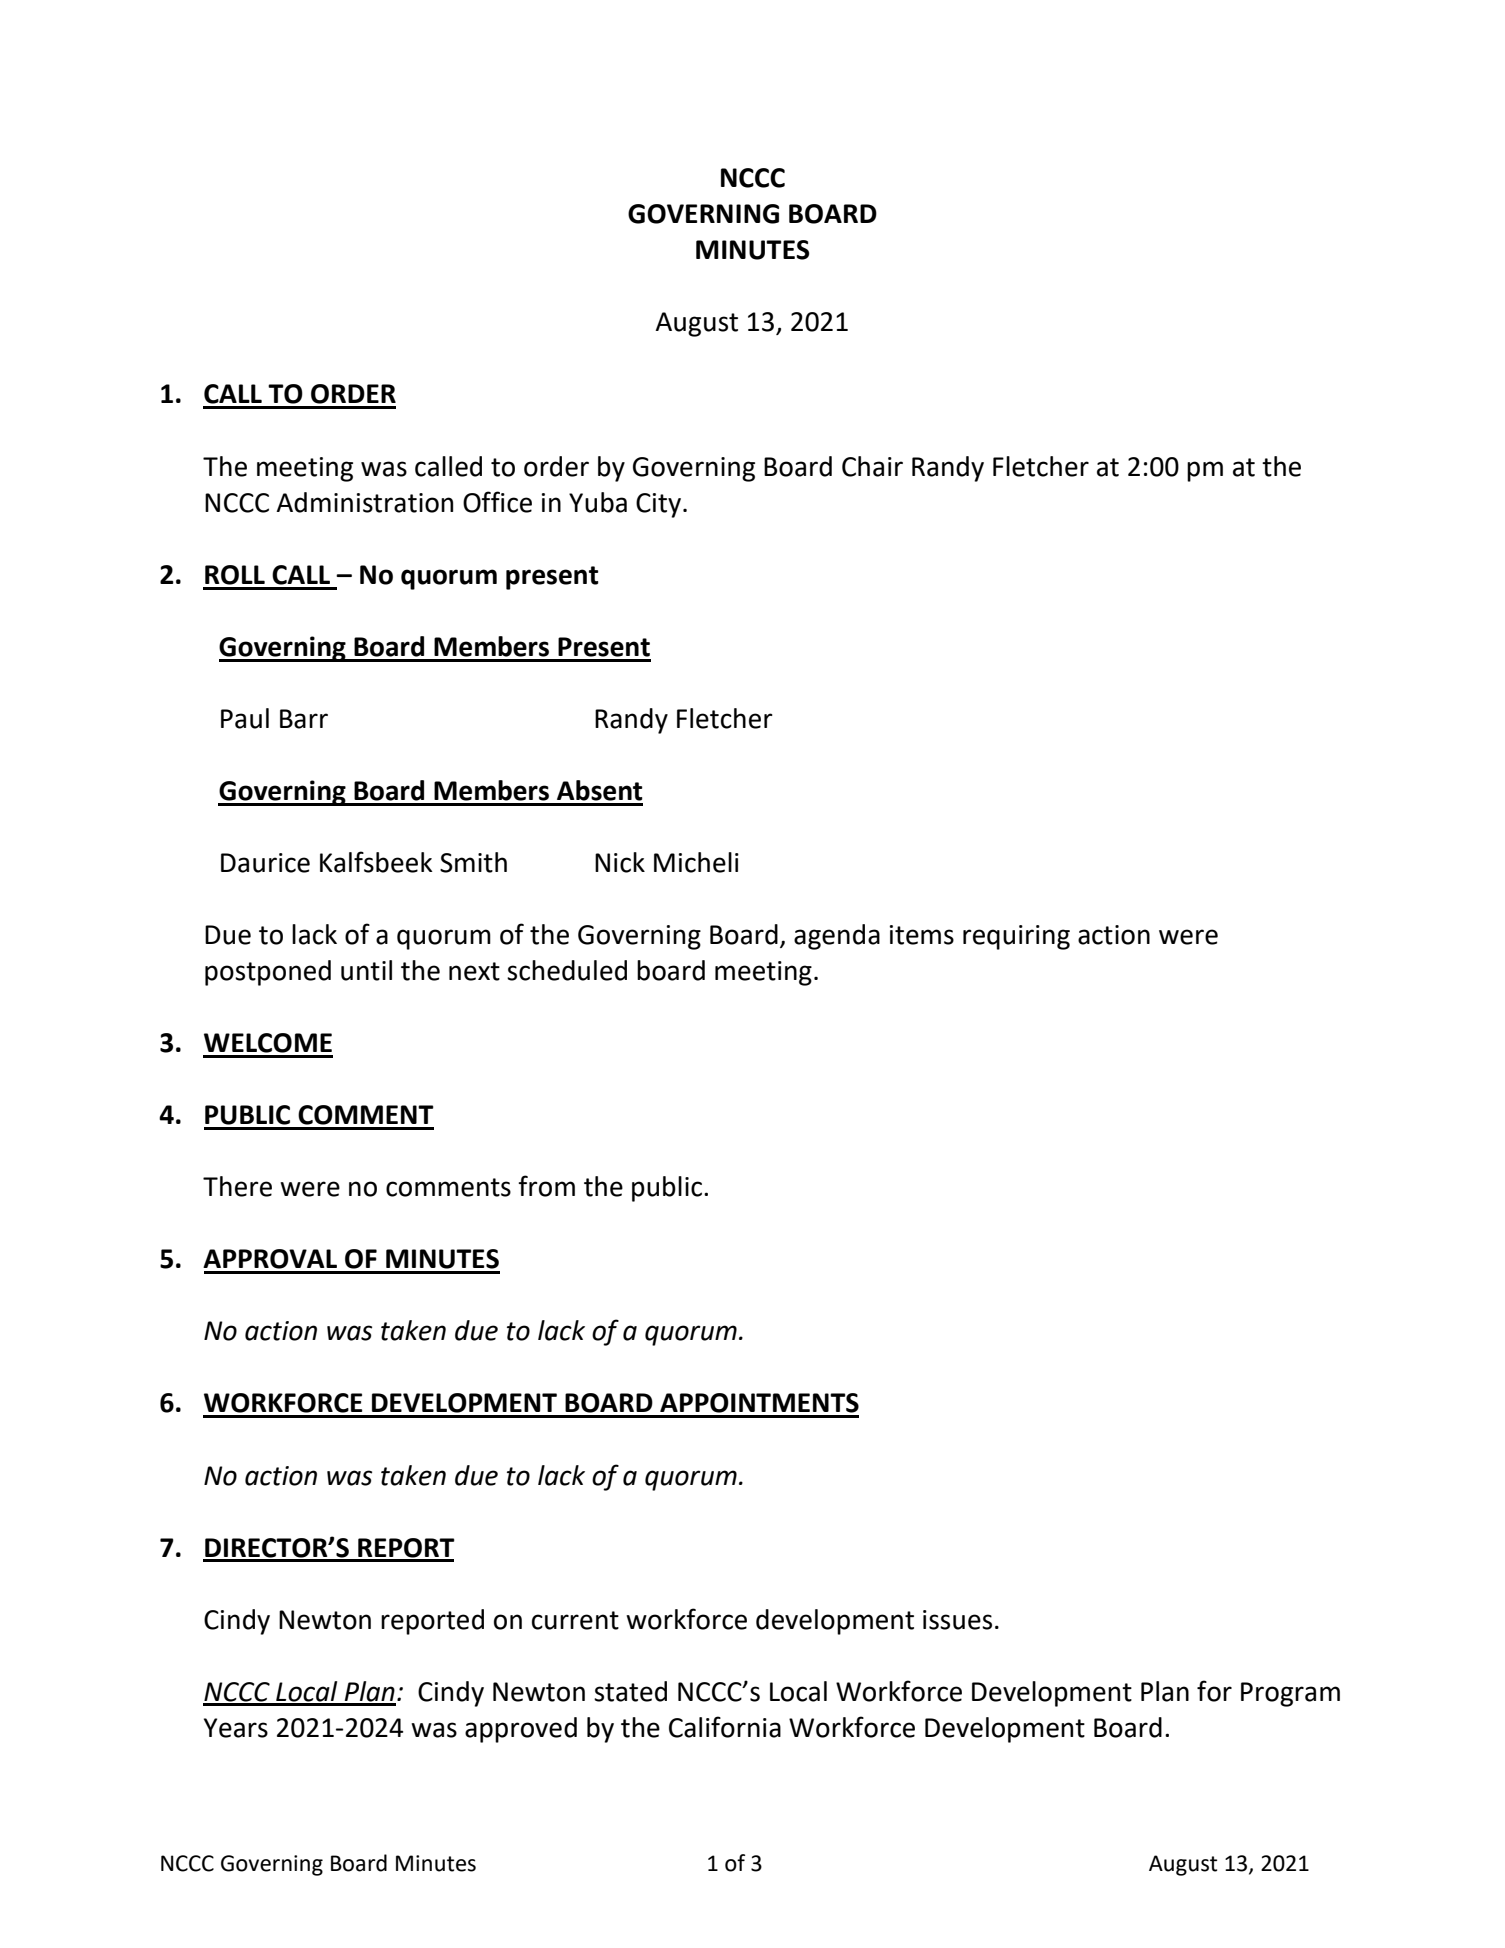 The width and height of the page is (1505, 1948). What do you see at coordinates (872, 466) in the page?
I see `Chair` at bounding box center [872, 466].
